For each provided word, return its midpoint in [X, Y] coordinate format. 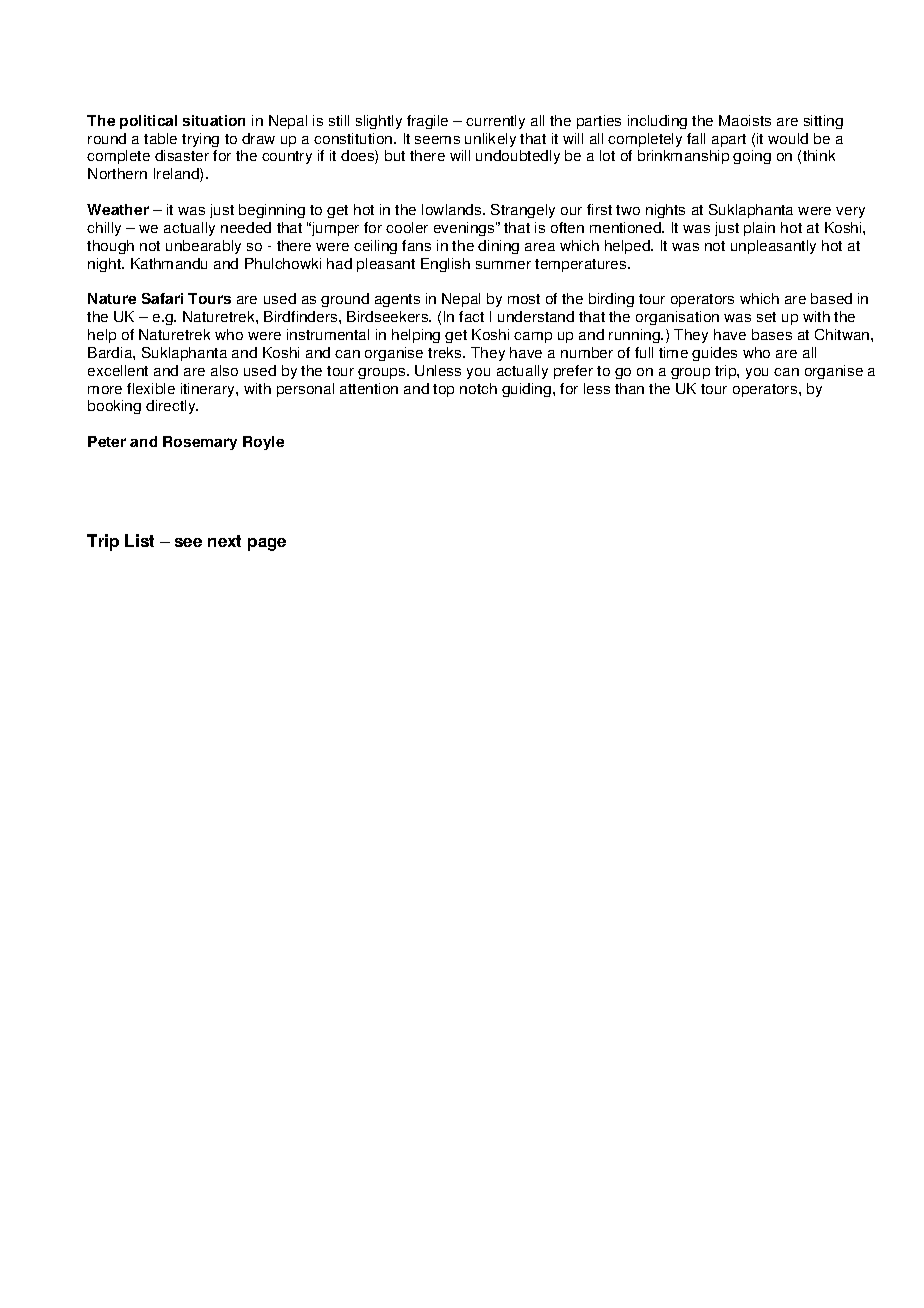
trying [200, 140]
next [224, 541]
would [788, 138]
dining [498, 247]
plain [759, 229]
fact [471, 316]
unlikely [490, 140]
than [629, 388]
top [443, 390]
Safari [162, 298]
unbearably [203, 247]
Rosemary [200, 443]
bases [772, 334]
